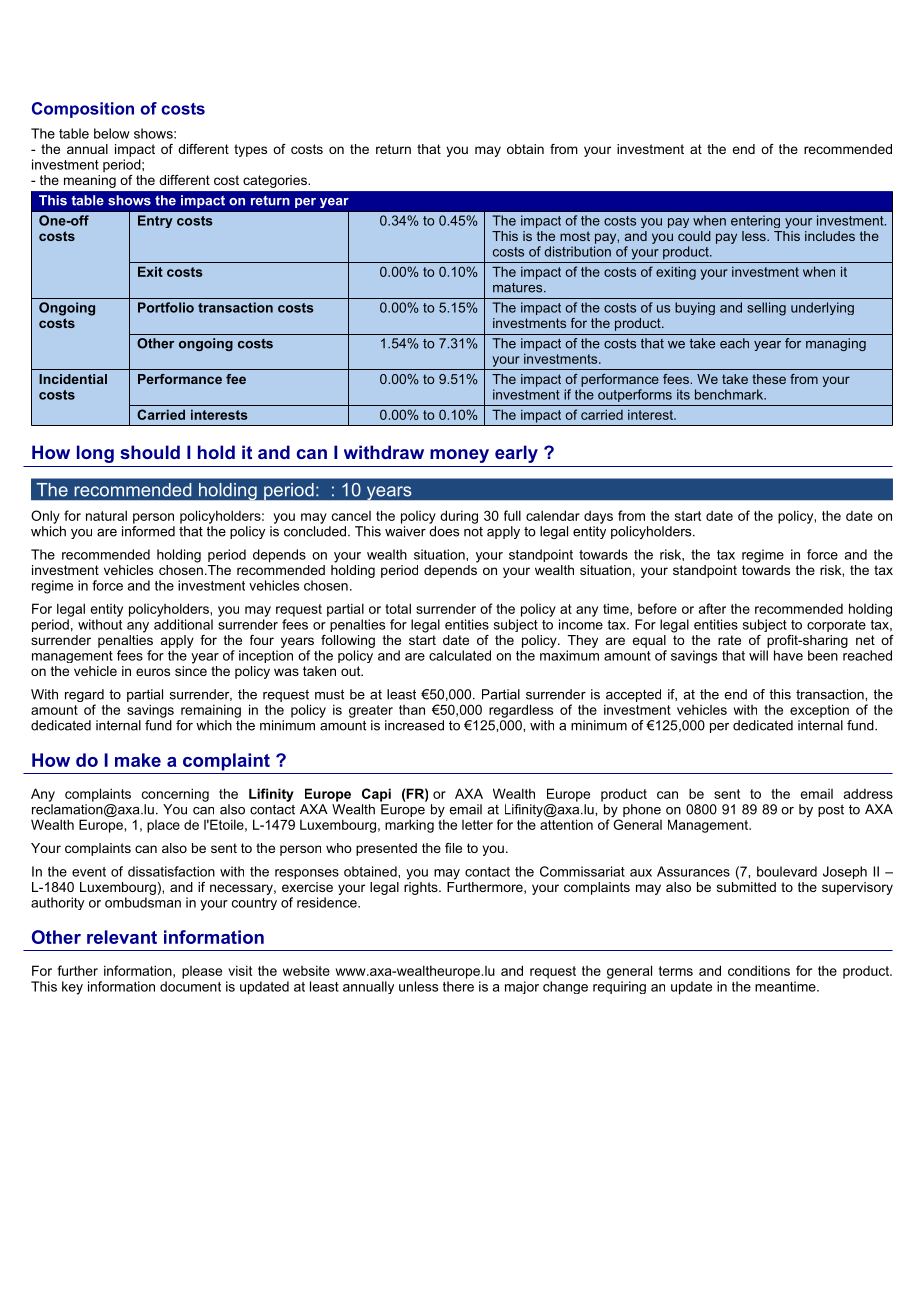 The image size is (924, 1308). I want to click on informed, so click(148, 530).
